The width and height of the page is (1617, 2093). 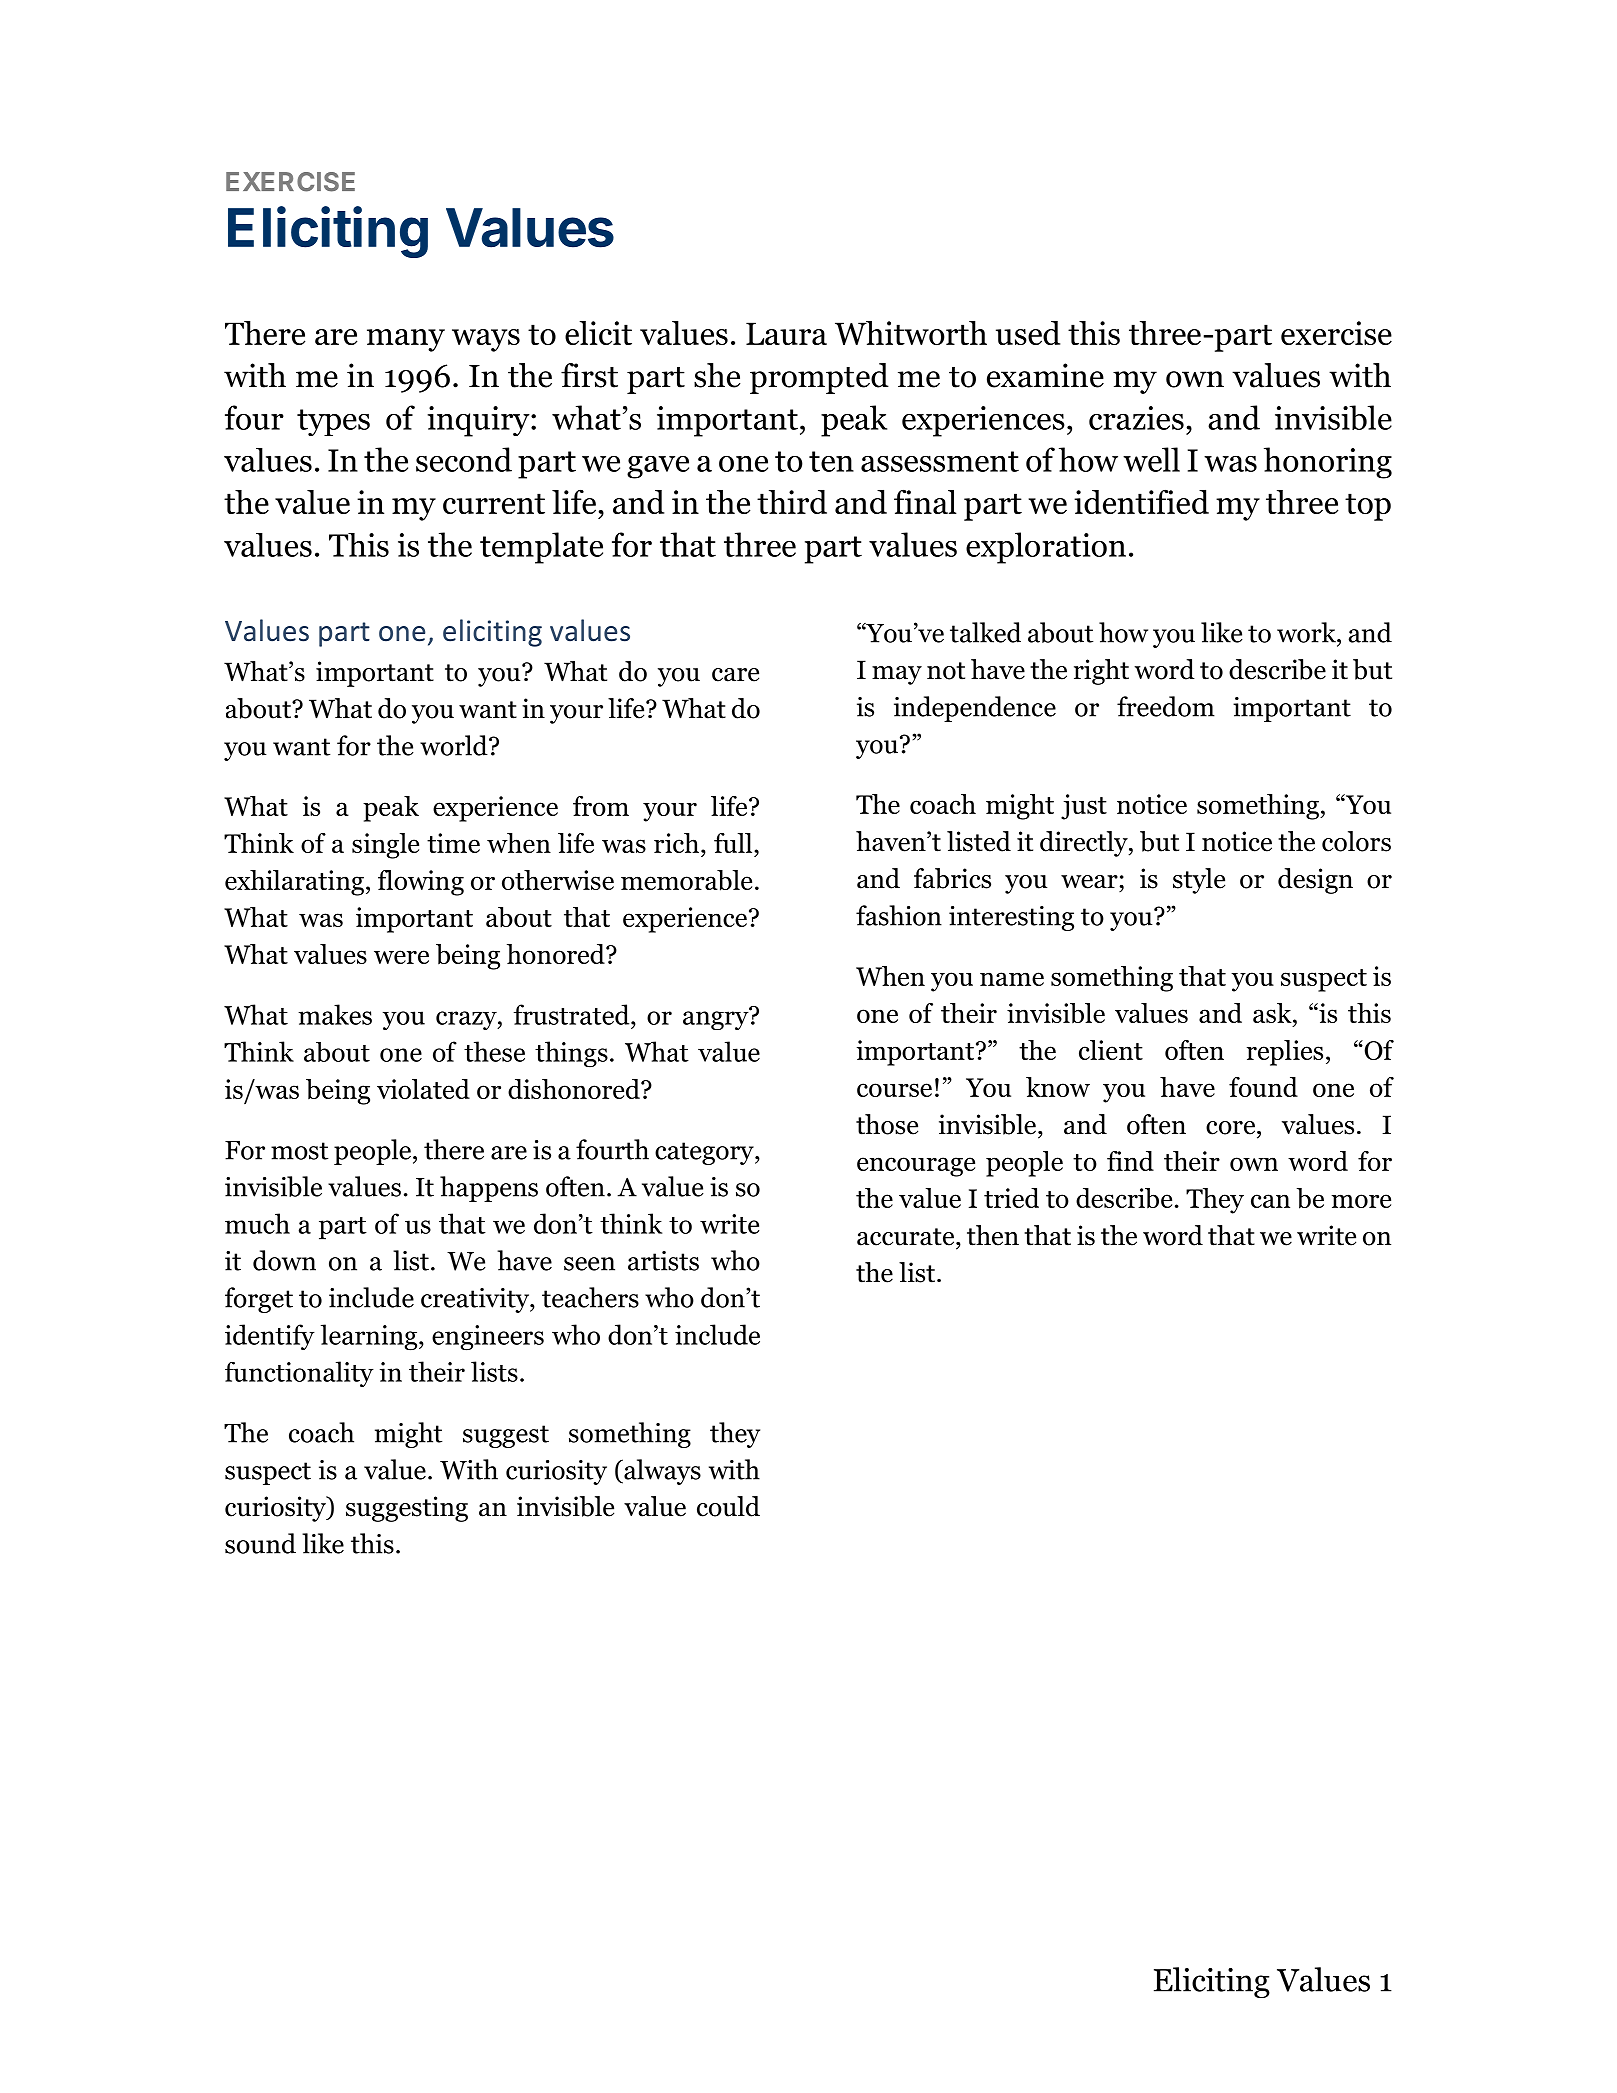 I want to click on world, so click(x=455, y=745).
